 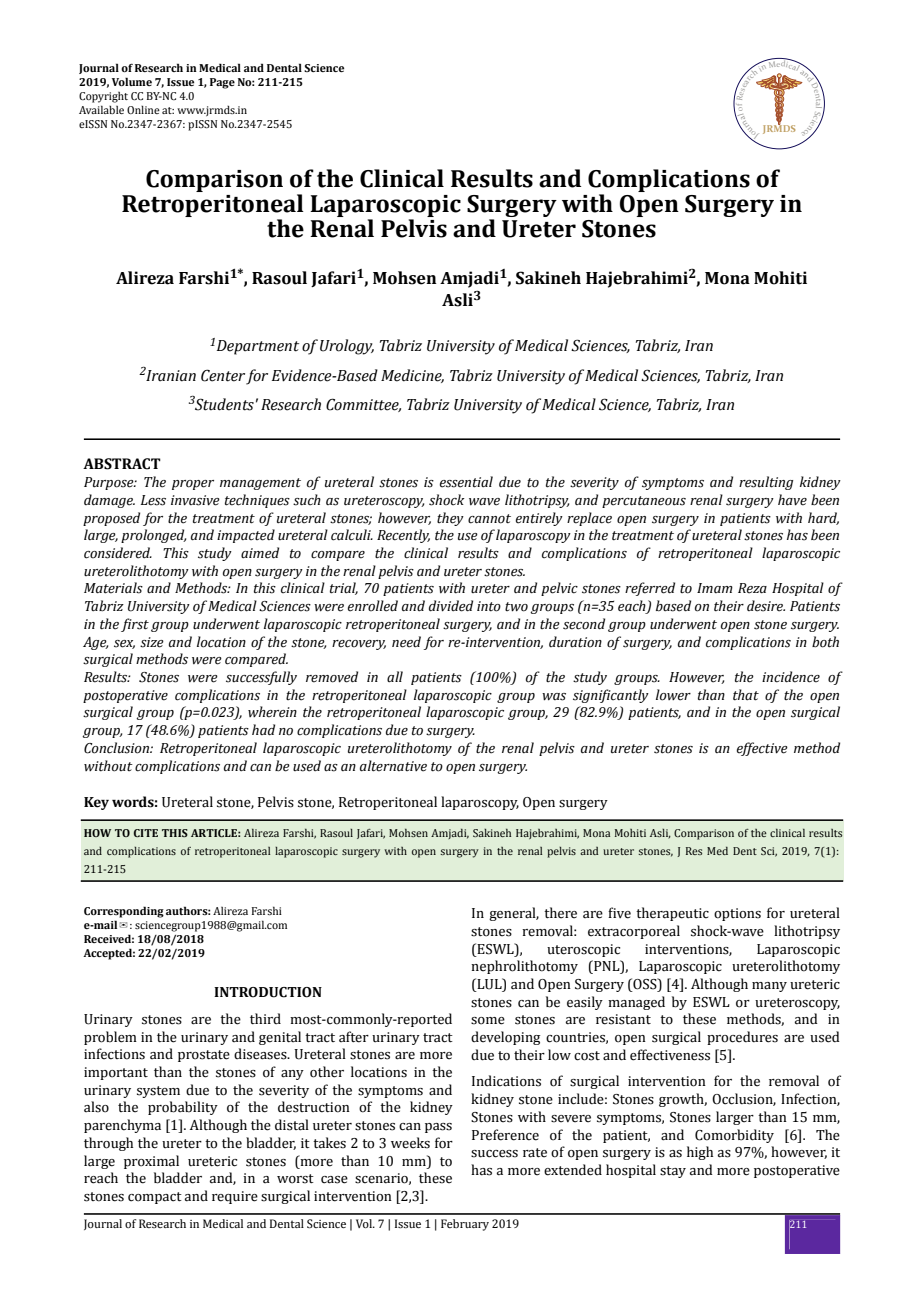 I want to click on options, so click(x=737, y=914).
